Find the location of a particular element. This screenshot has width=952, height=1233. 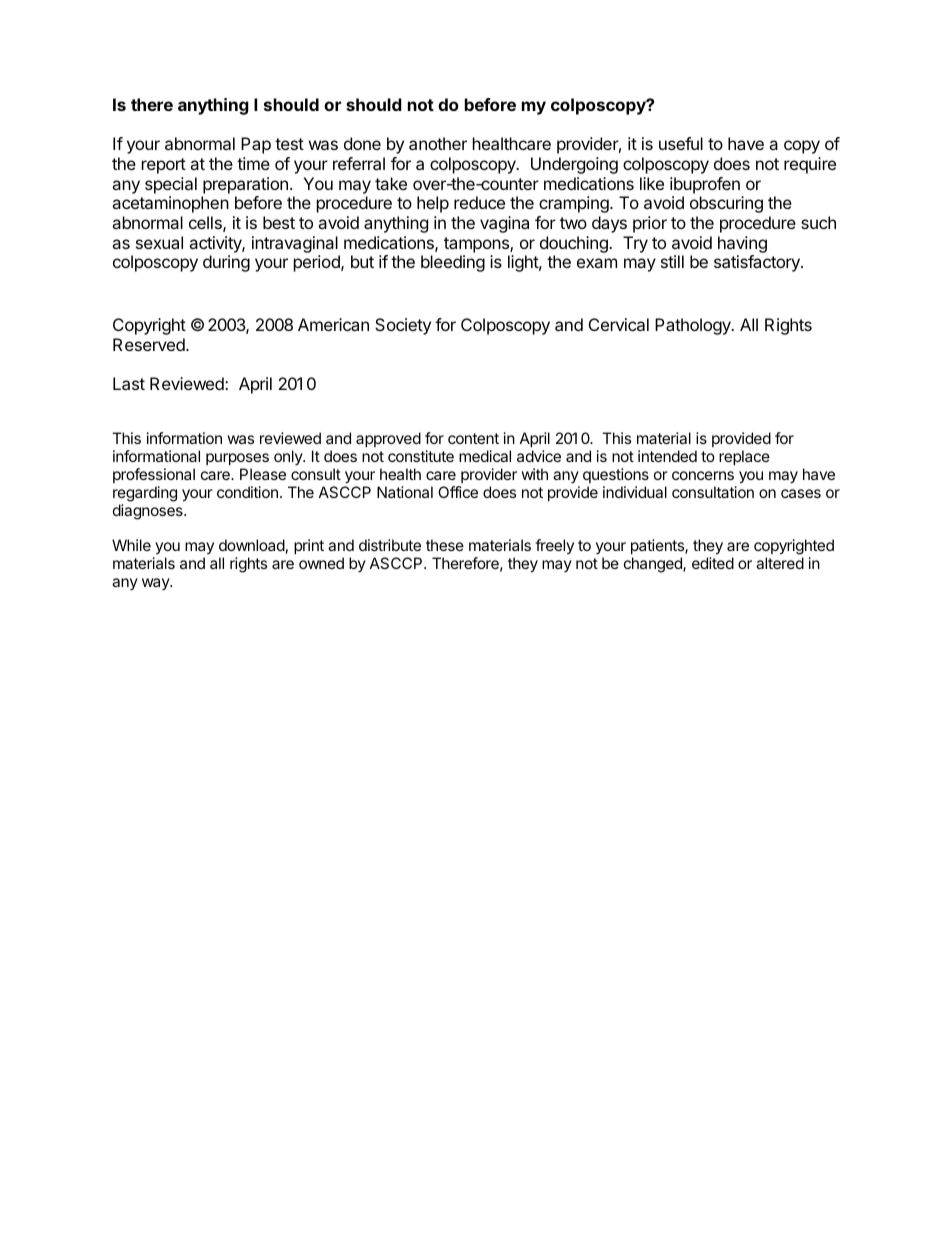

replace is located at coordinates (744, 457).
